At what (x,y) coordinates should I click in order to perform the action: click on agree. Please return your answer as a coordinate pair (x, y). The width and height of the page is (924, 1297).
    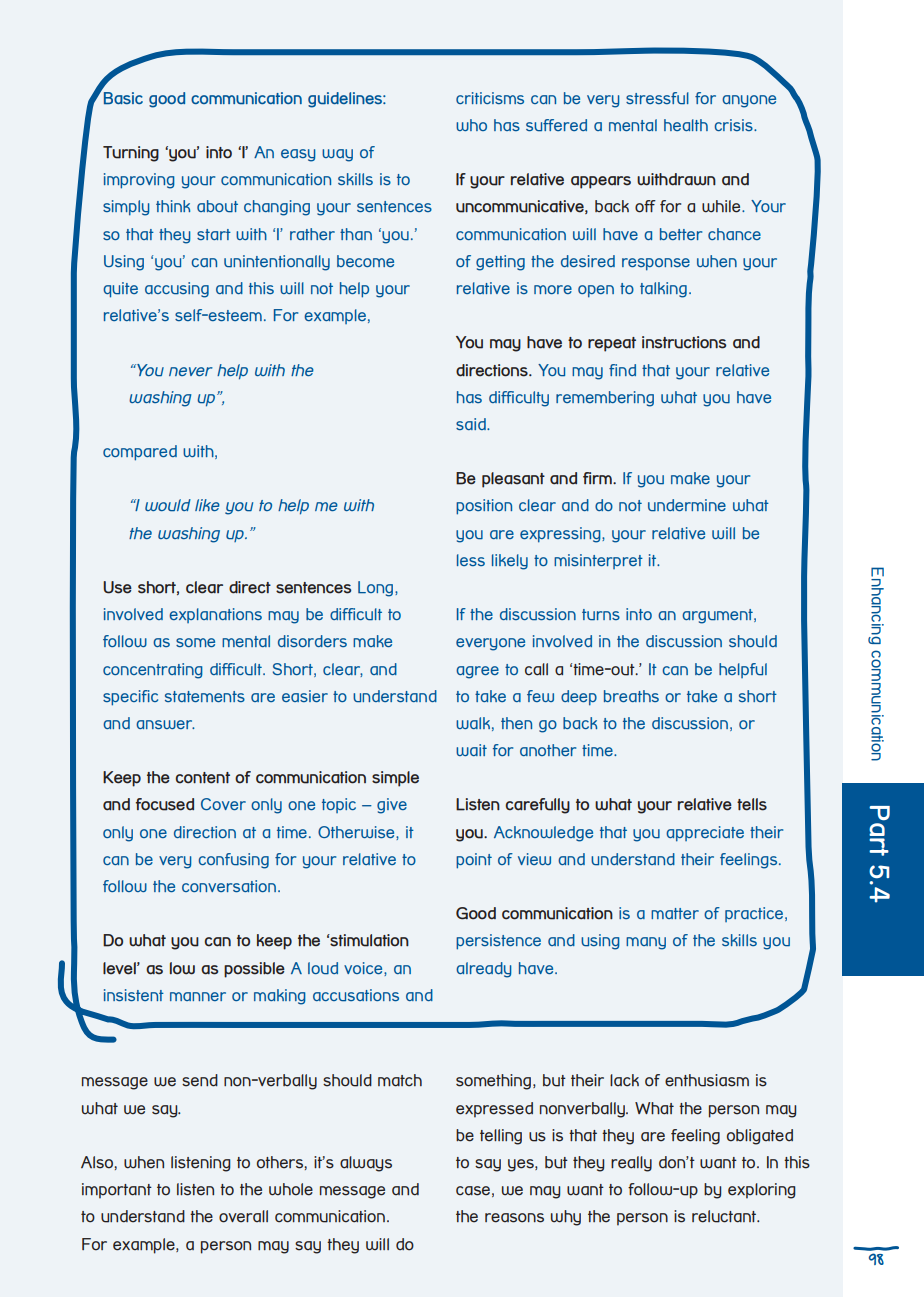
    Looking at the image, I should click on (477, 672).
